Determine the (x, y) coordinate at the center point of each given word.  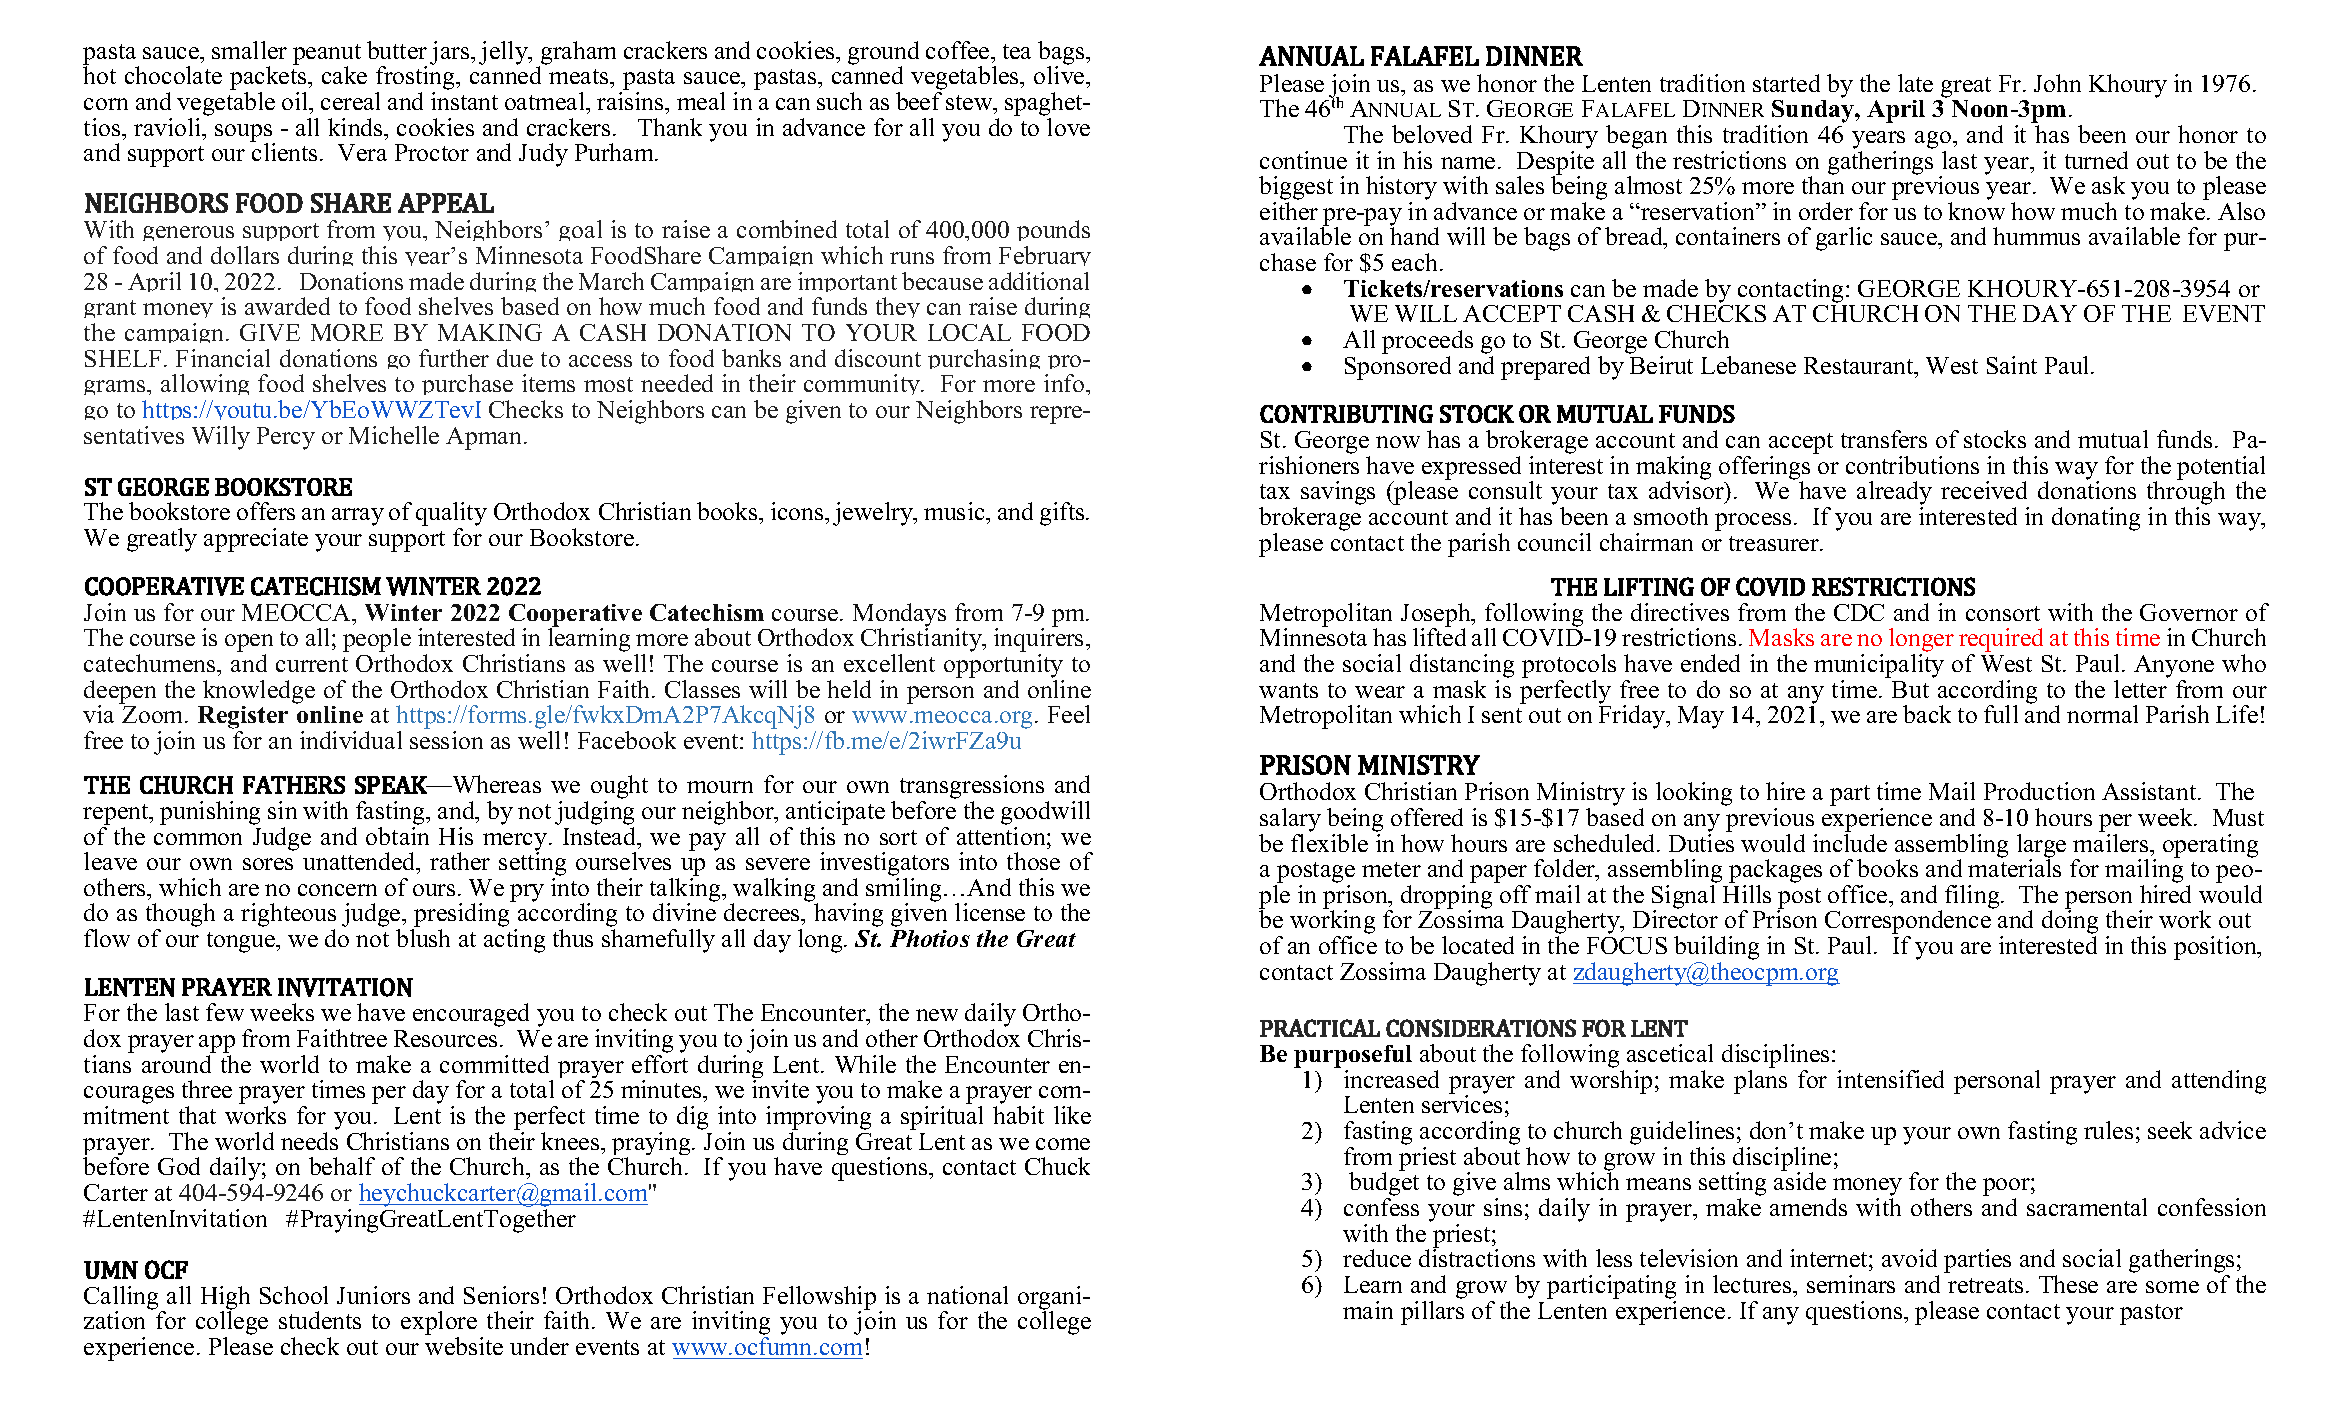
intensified (1890, 1079)
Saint (2012, 365)
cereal (350, 101)
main (1368, 1310)
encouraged (471, 1015)
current (312, 664)
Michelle (394, 435)
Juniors (373, 1295)
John (2057, 83)
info (1065, 383)
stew (970, 102)
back (1927, 714)
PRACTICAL (1320, 1028)
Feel (1069, 714)
